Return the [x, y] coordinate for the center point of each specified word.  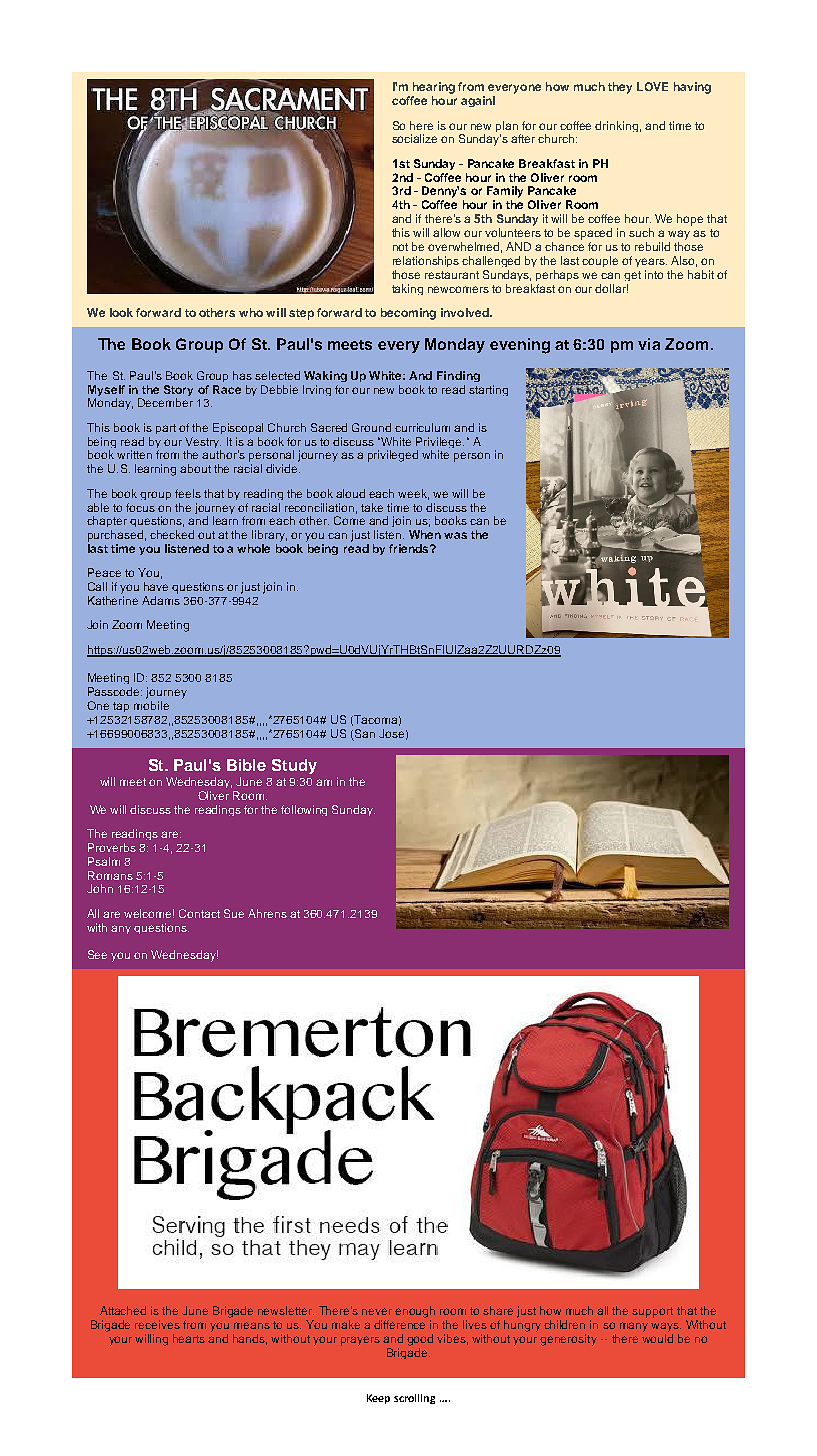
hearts [189, 1338]
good [420, 1340]
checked [172, 534]
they [620, 88]
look [121, 312]
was [455, 535]
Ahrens [267, 913]
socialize [414, 138]
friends [410, 548]
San [365, 733]
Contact [199, 913]
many [634, 1327]
